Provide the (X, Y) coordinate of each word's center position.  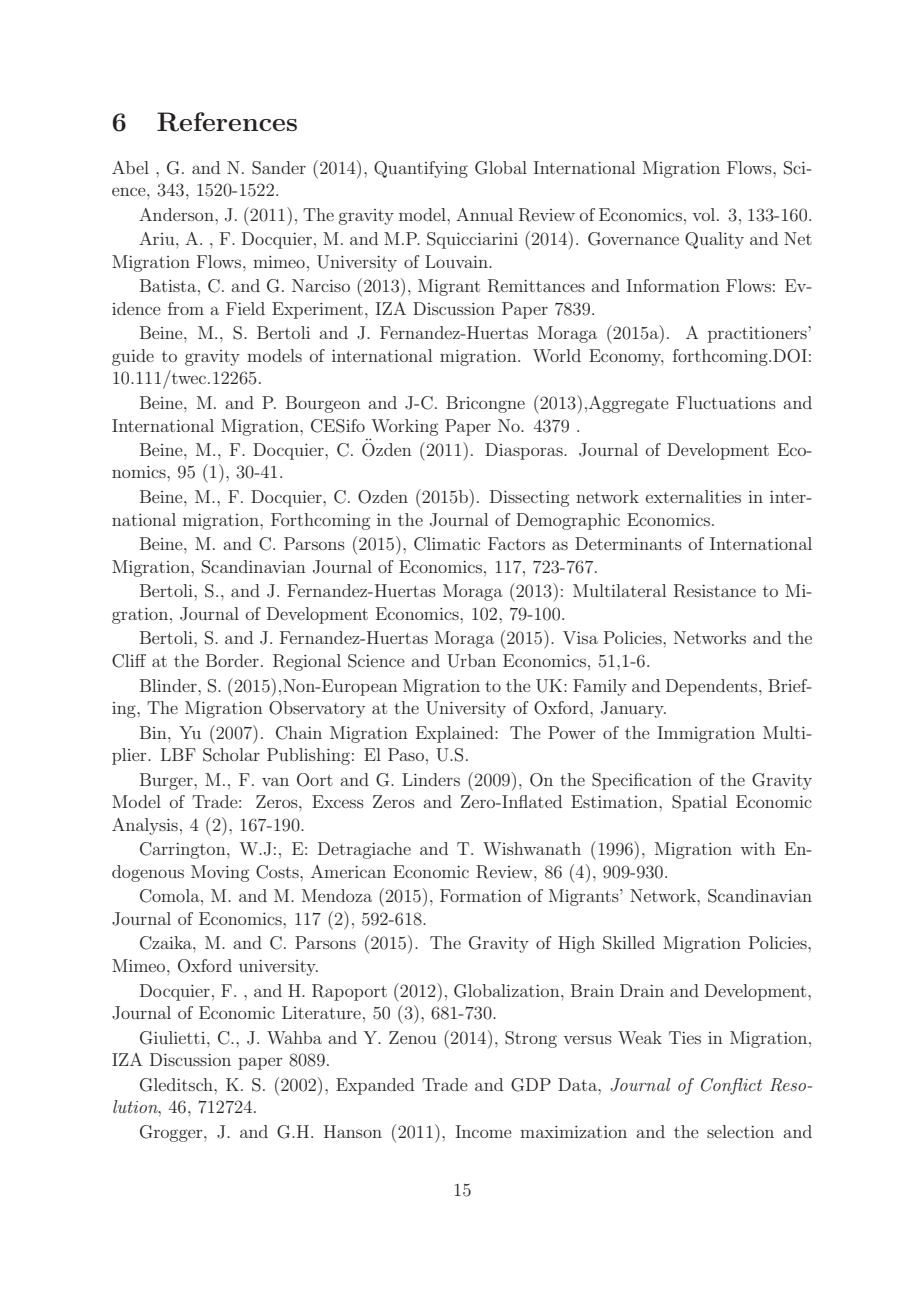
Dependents (713, 687)
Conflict (731, 1086)
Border (232, 660)
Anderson (177, 214)
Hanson (353, 1131)
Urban (471, 661)
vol (705, 214)
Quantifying (421, 169)
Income (484, 1131)
